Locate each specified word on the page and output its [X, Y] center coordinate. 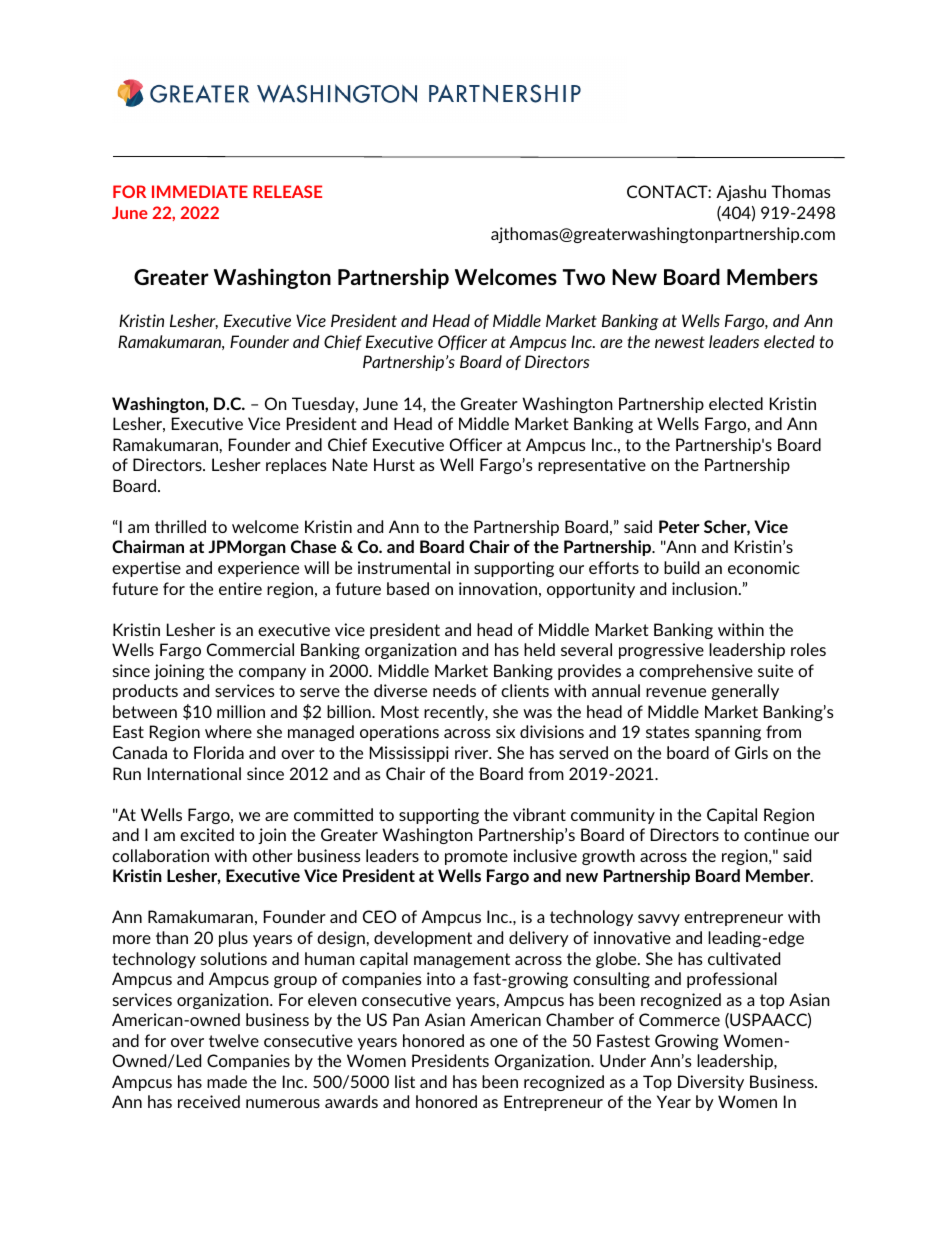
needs [454, 690]
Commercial [250, 649]
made [227, 1081]
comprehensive [696, 672]
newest [680, 342]
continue [776, 834]
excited [207, 834]
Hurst [394, 464]
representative [592, 466]
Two [584, 277]
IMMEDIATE [200, 191]
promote [476, 857]
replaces [296, 466]
